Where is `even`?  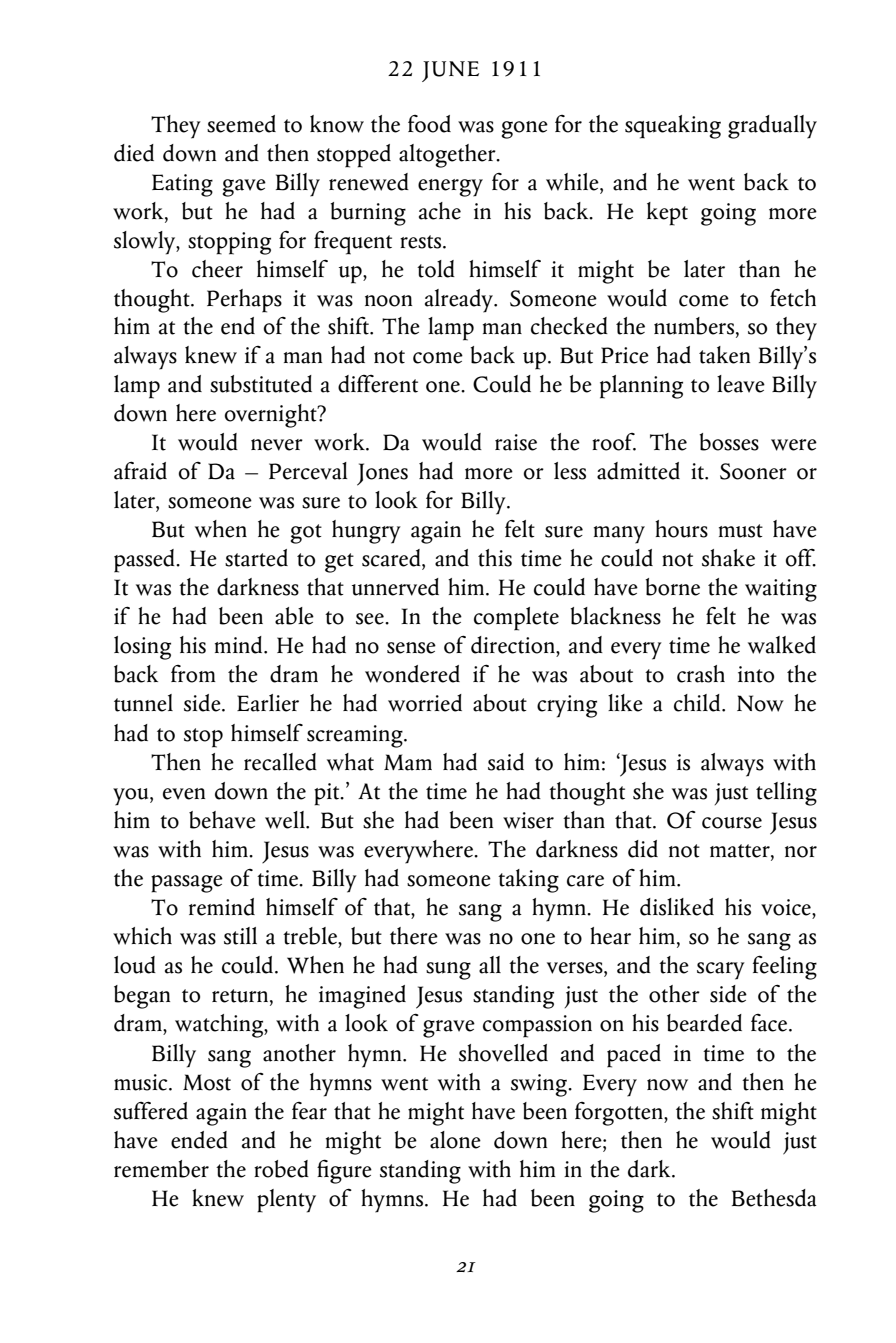
even is located at coordinates (184, 794).
